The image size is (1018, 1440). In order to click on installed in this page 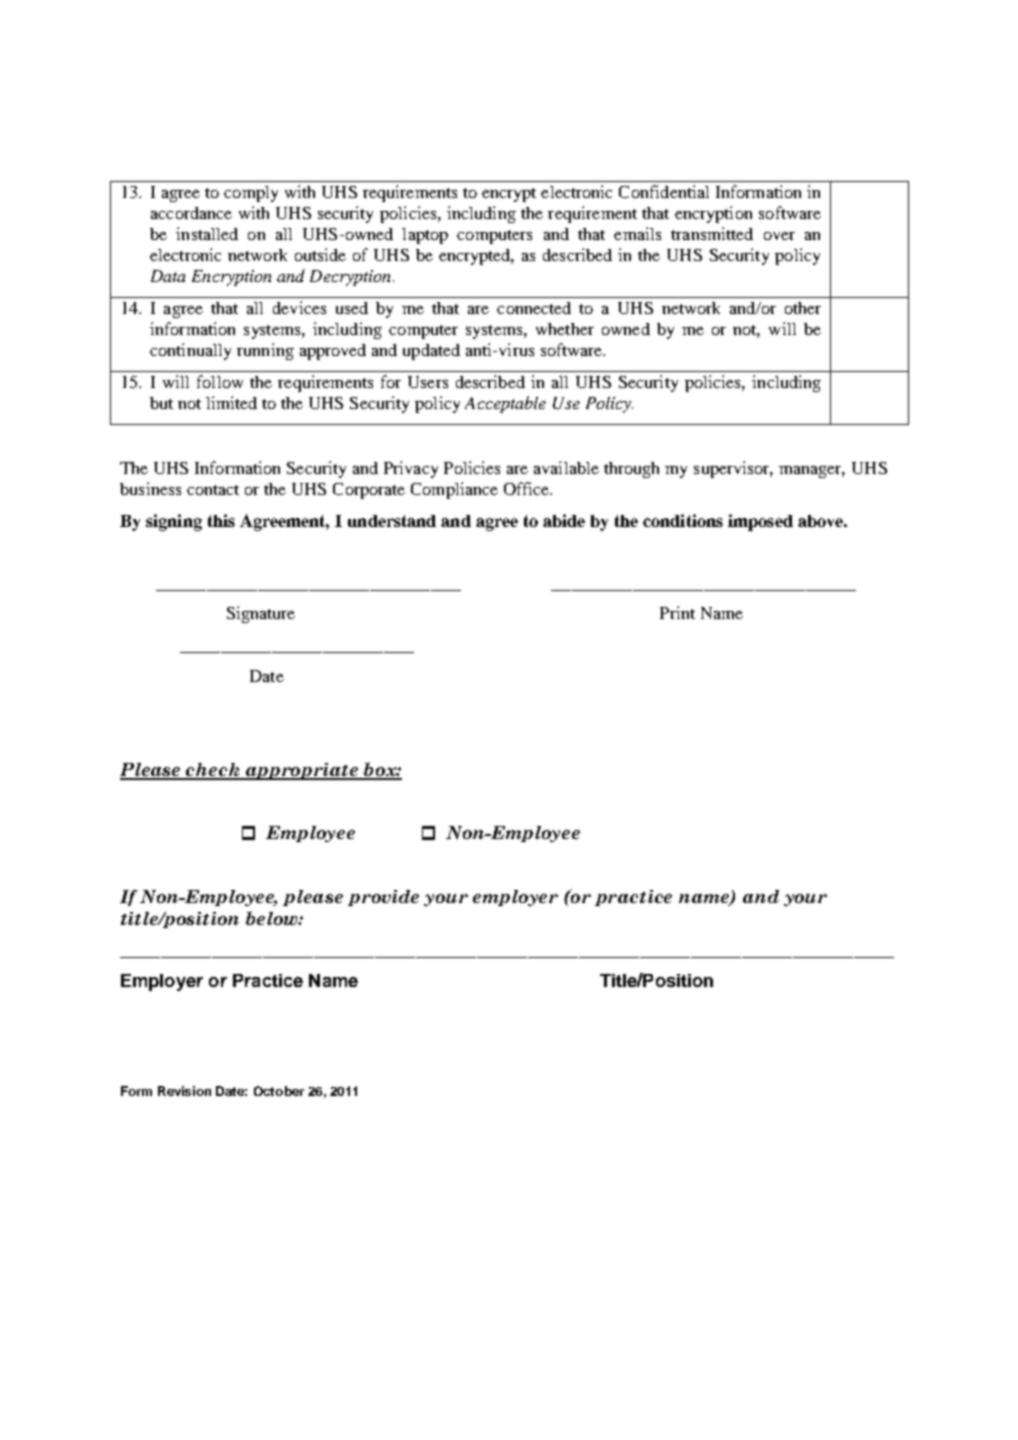, I will do `click(207, 233)`.
